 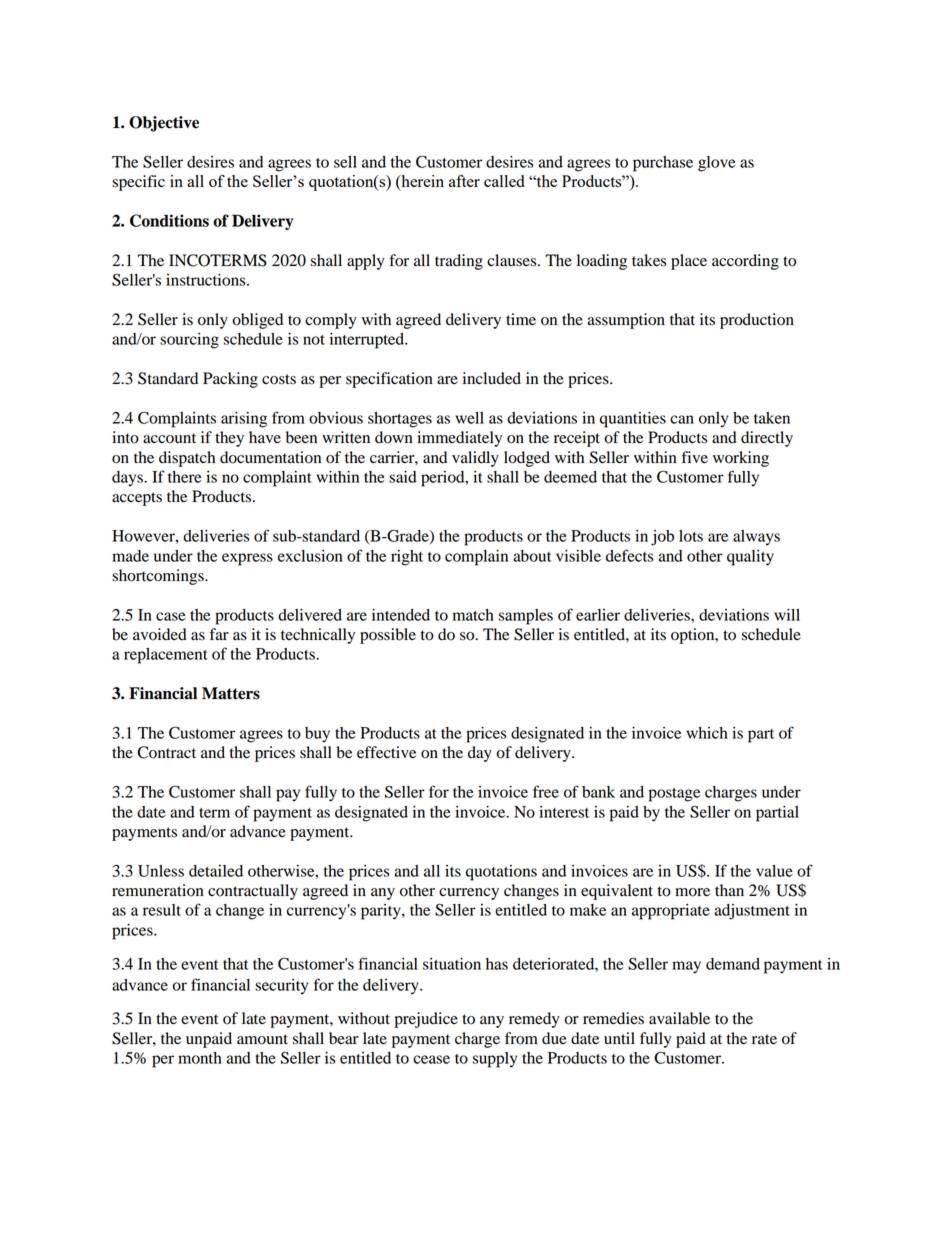 I want to click on Matters, so click(x=231, y=693).
